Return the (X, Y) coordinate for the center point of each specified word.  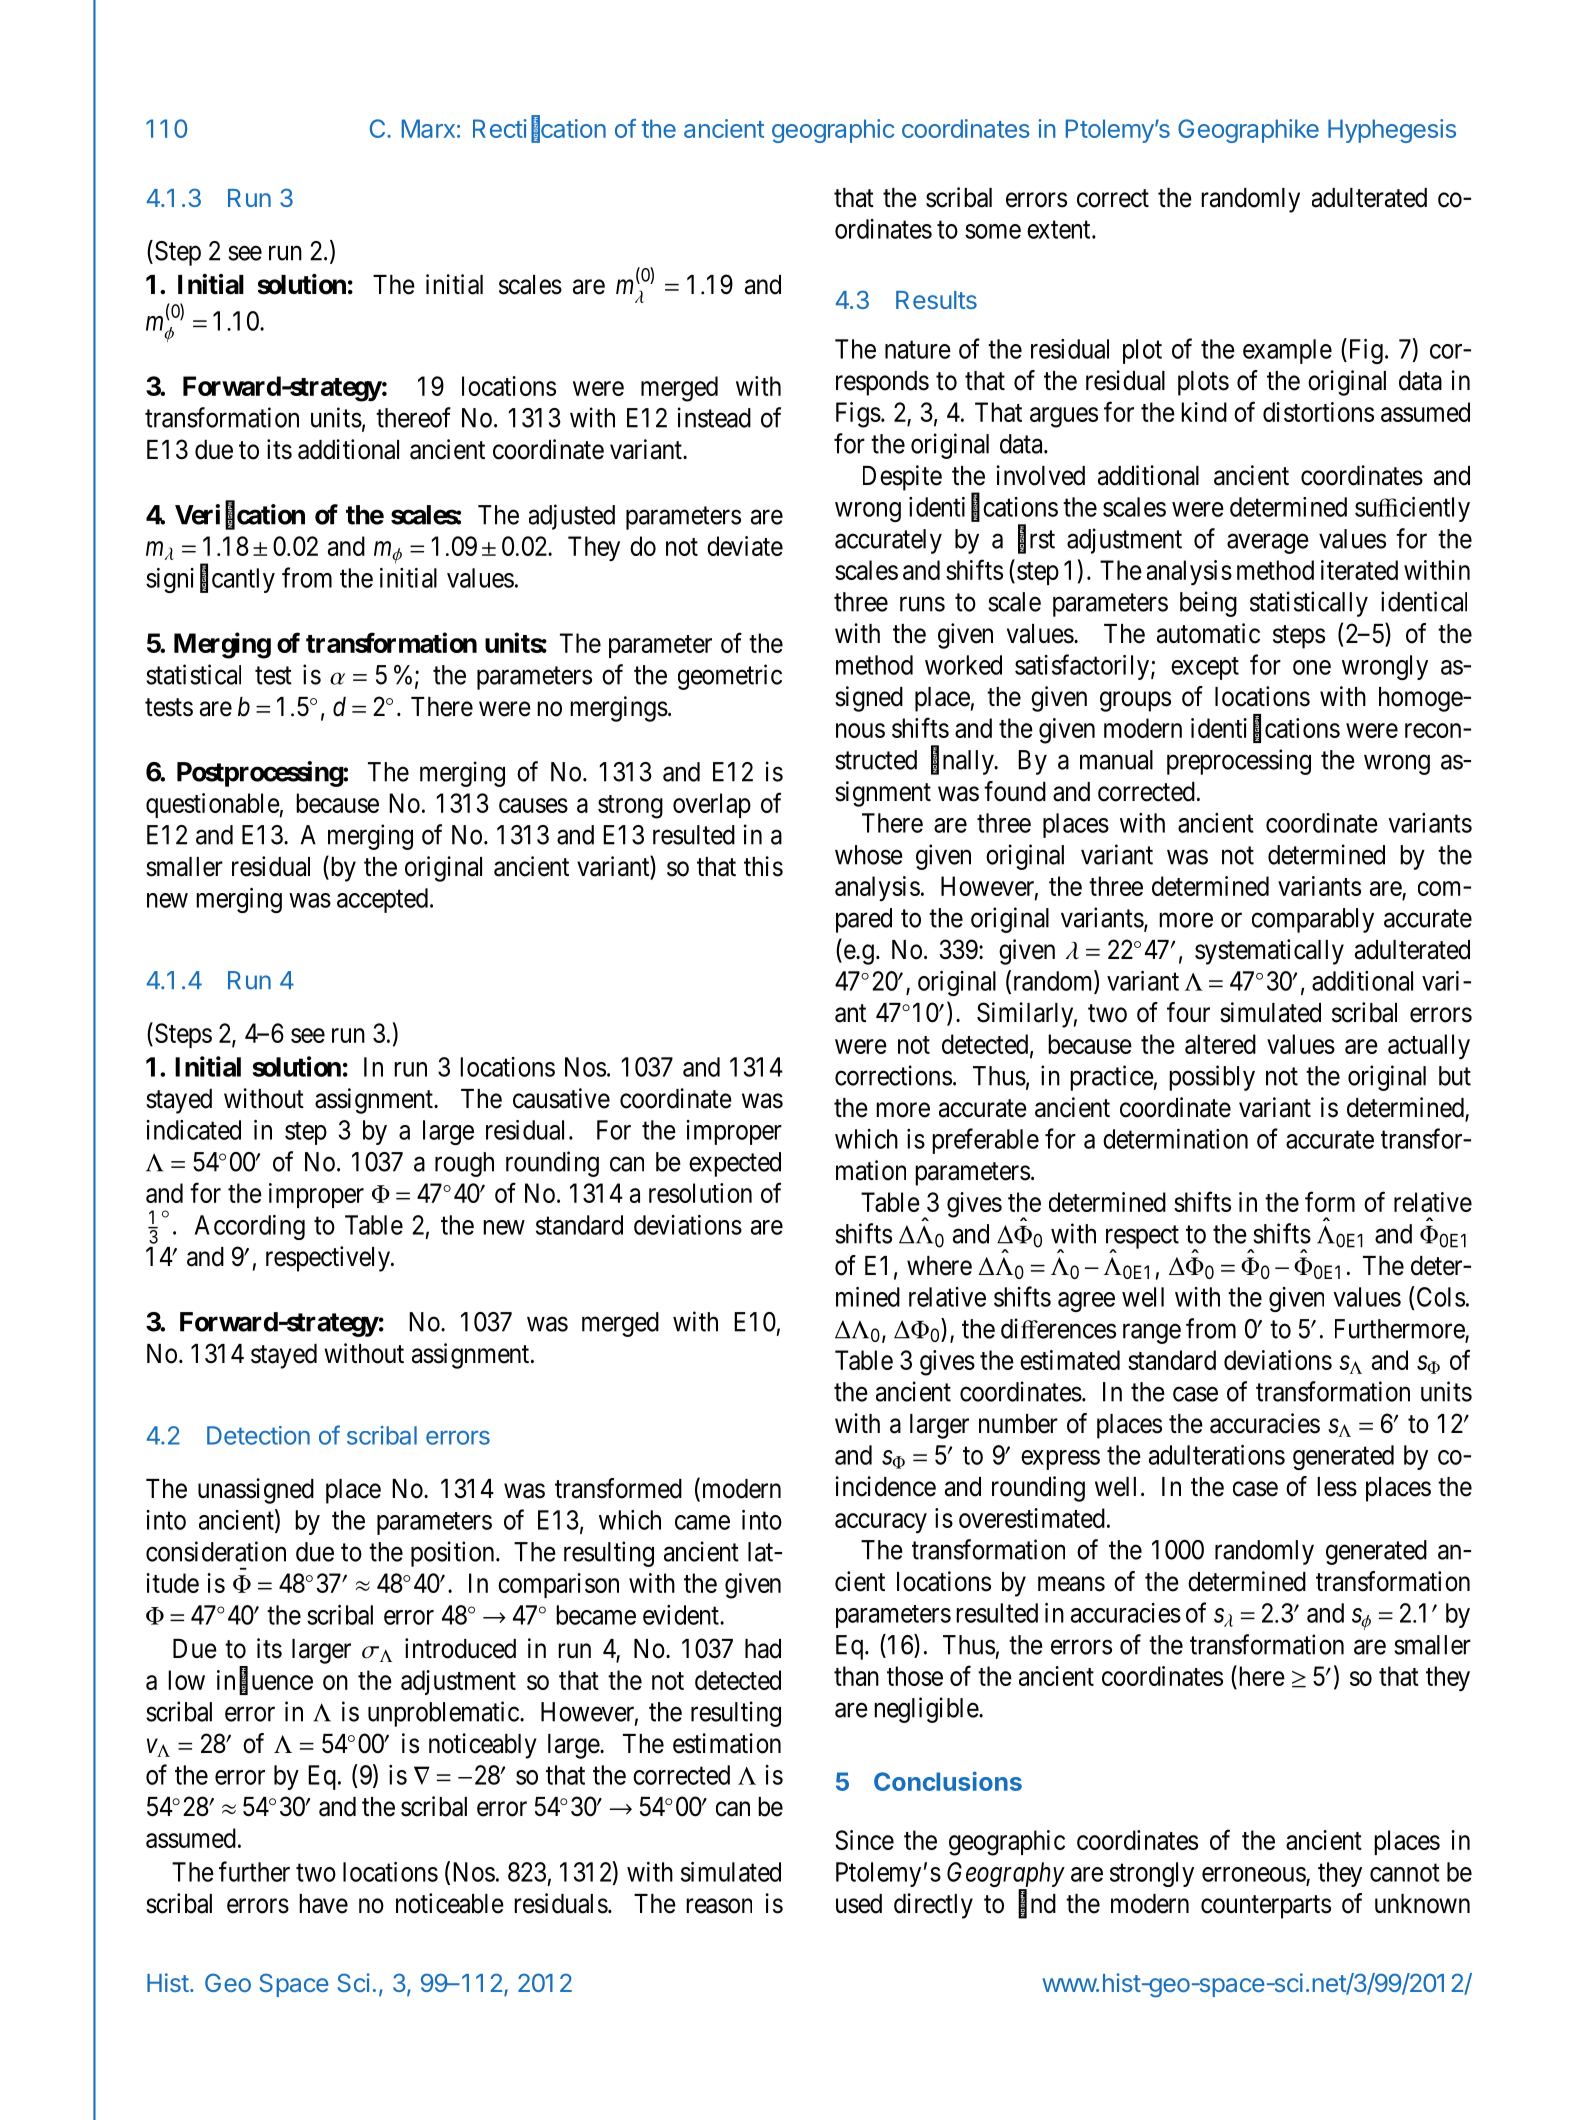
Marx (428, 128)
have (323, 1904)
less (1337, 1487)
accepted (382, 900)
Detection (258, 1435)
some (993, 231)
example (1287, 351)
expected (735, 1164)
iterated (1359, 570)
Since (864, 1840)
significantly (210, 580)
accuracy (881, 1523)
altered (1220, 1044)
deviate (745, 546)
